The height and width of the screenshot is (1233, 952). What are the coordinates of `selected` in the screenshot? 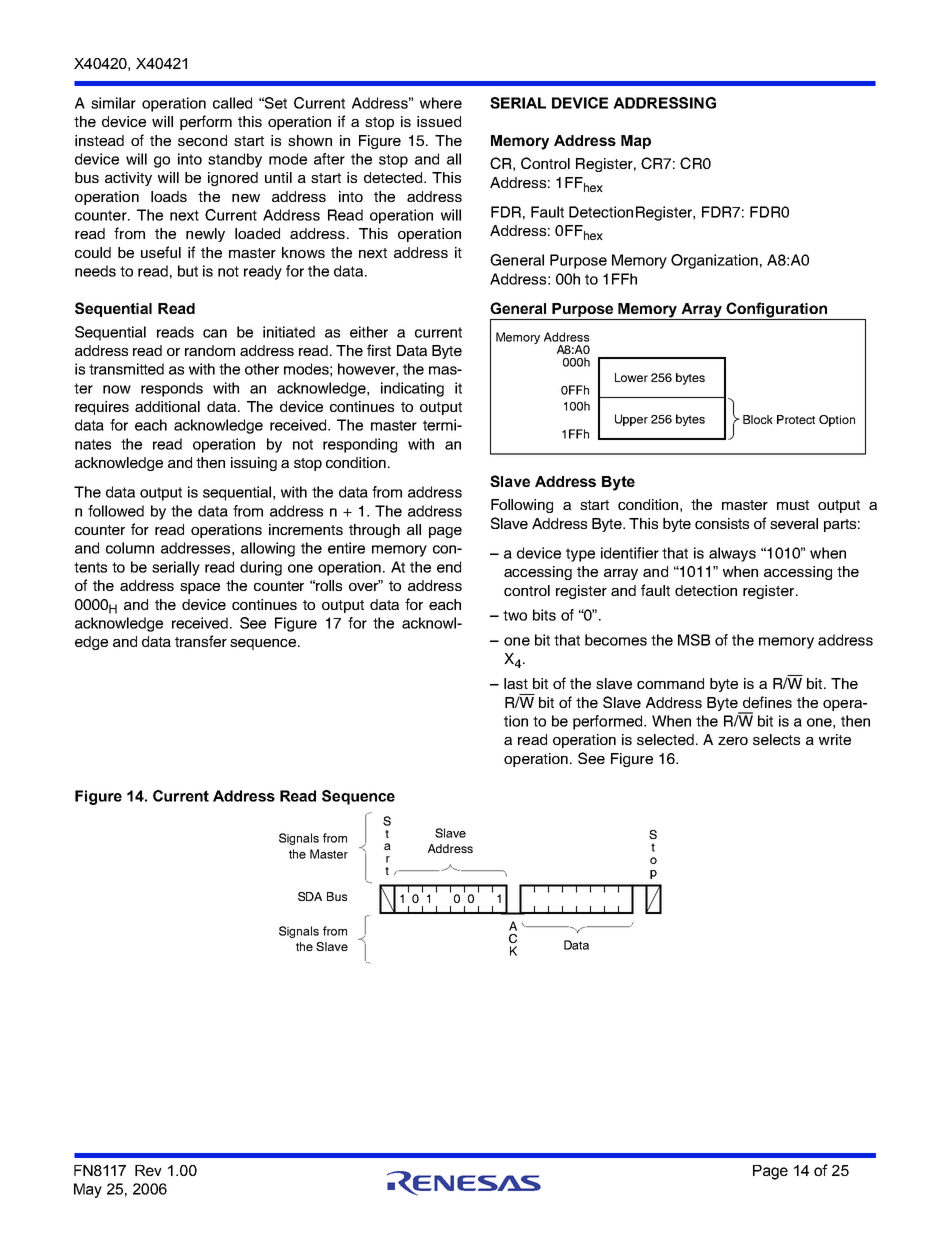 It's located at (667, 739).
